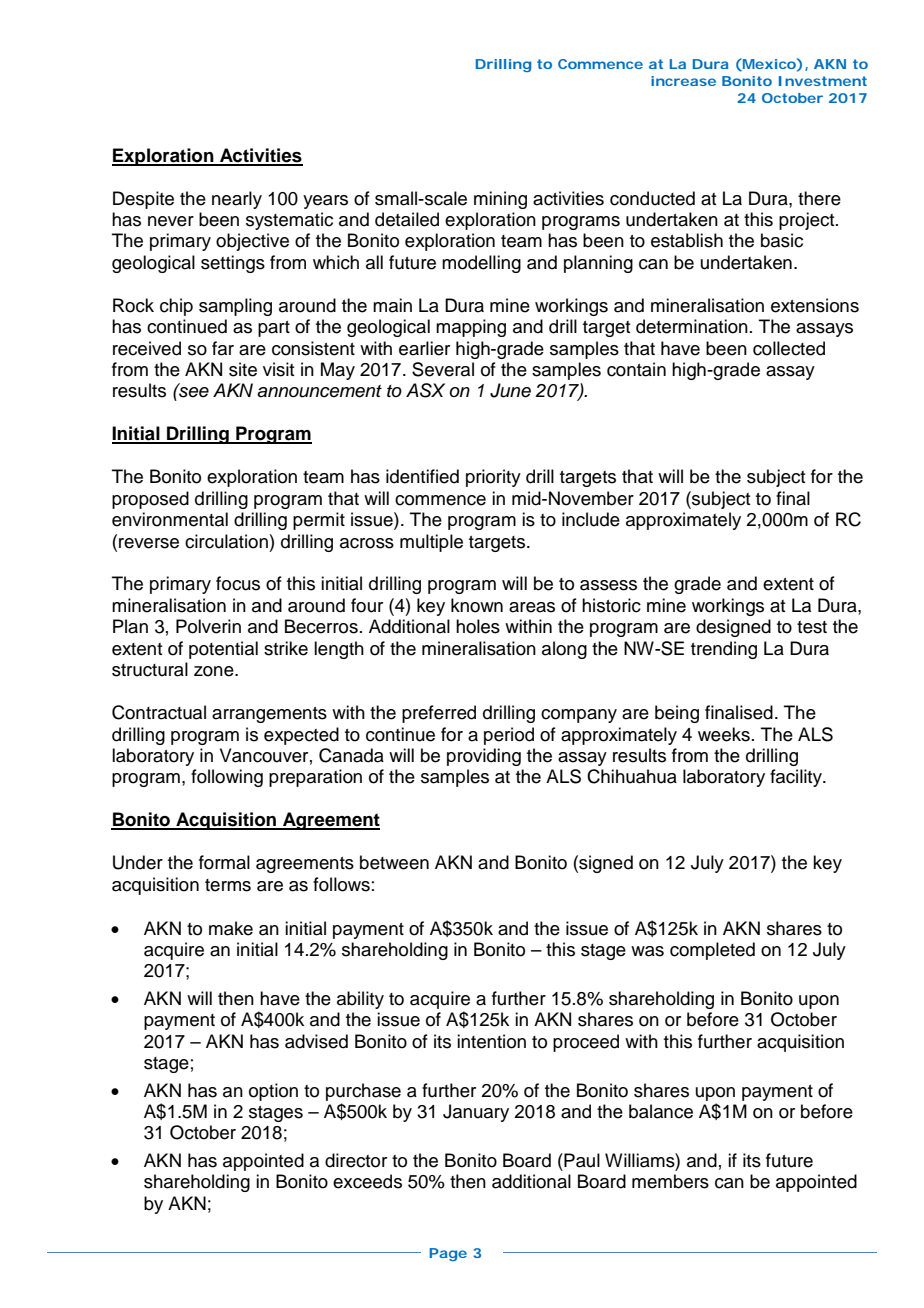  I want to click on following, so click(227, 778).
